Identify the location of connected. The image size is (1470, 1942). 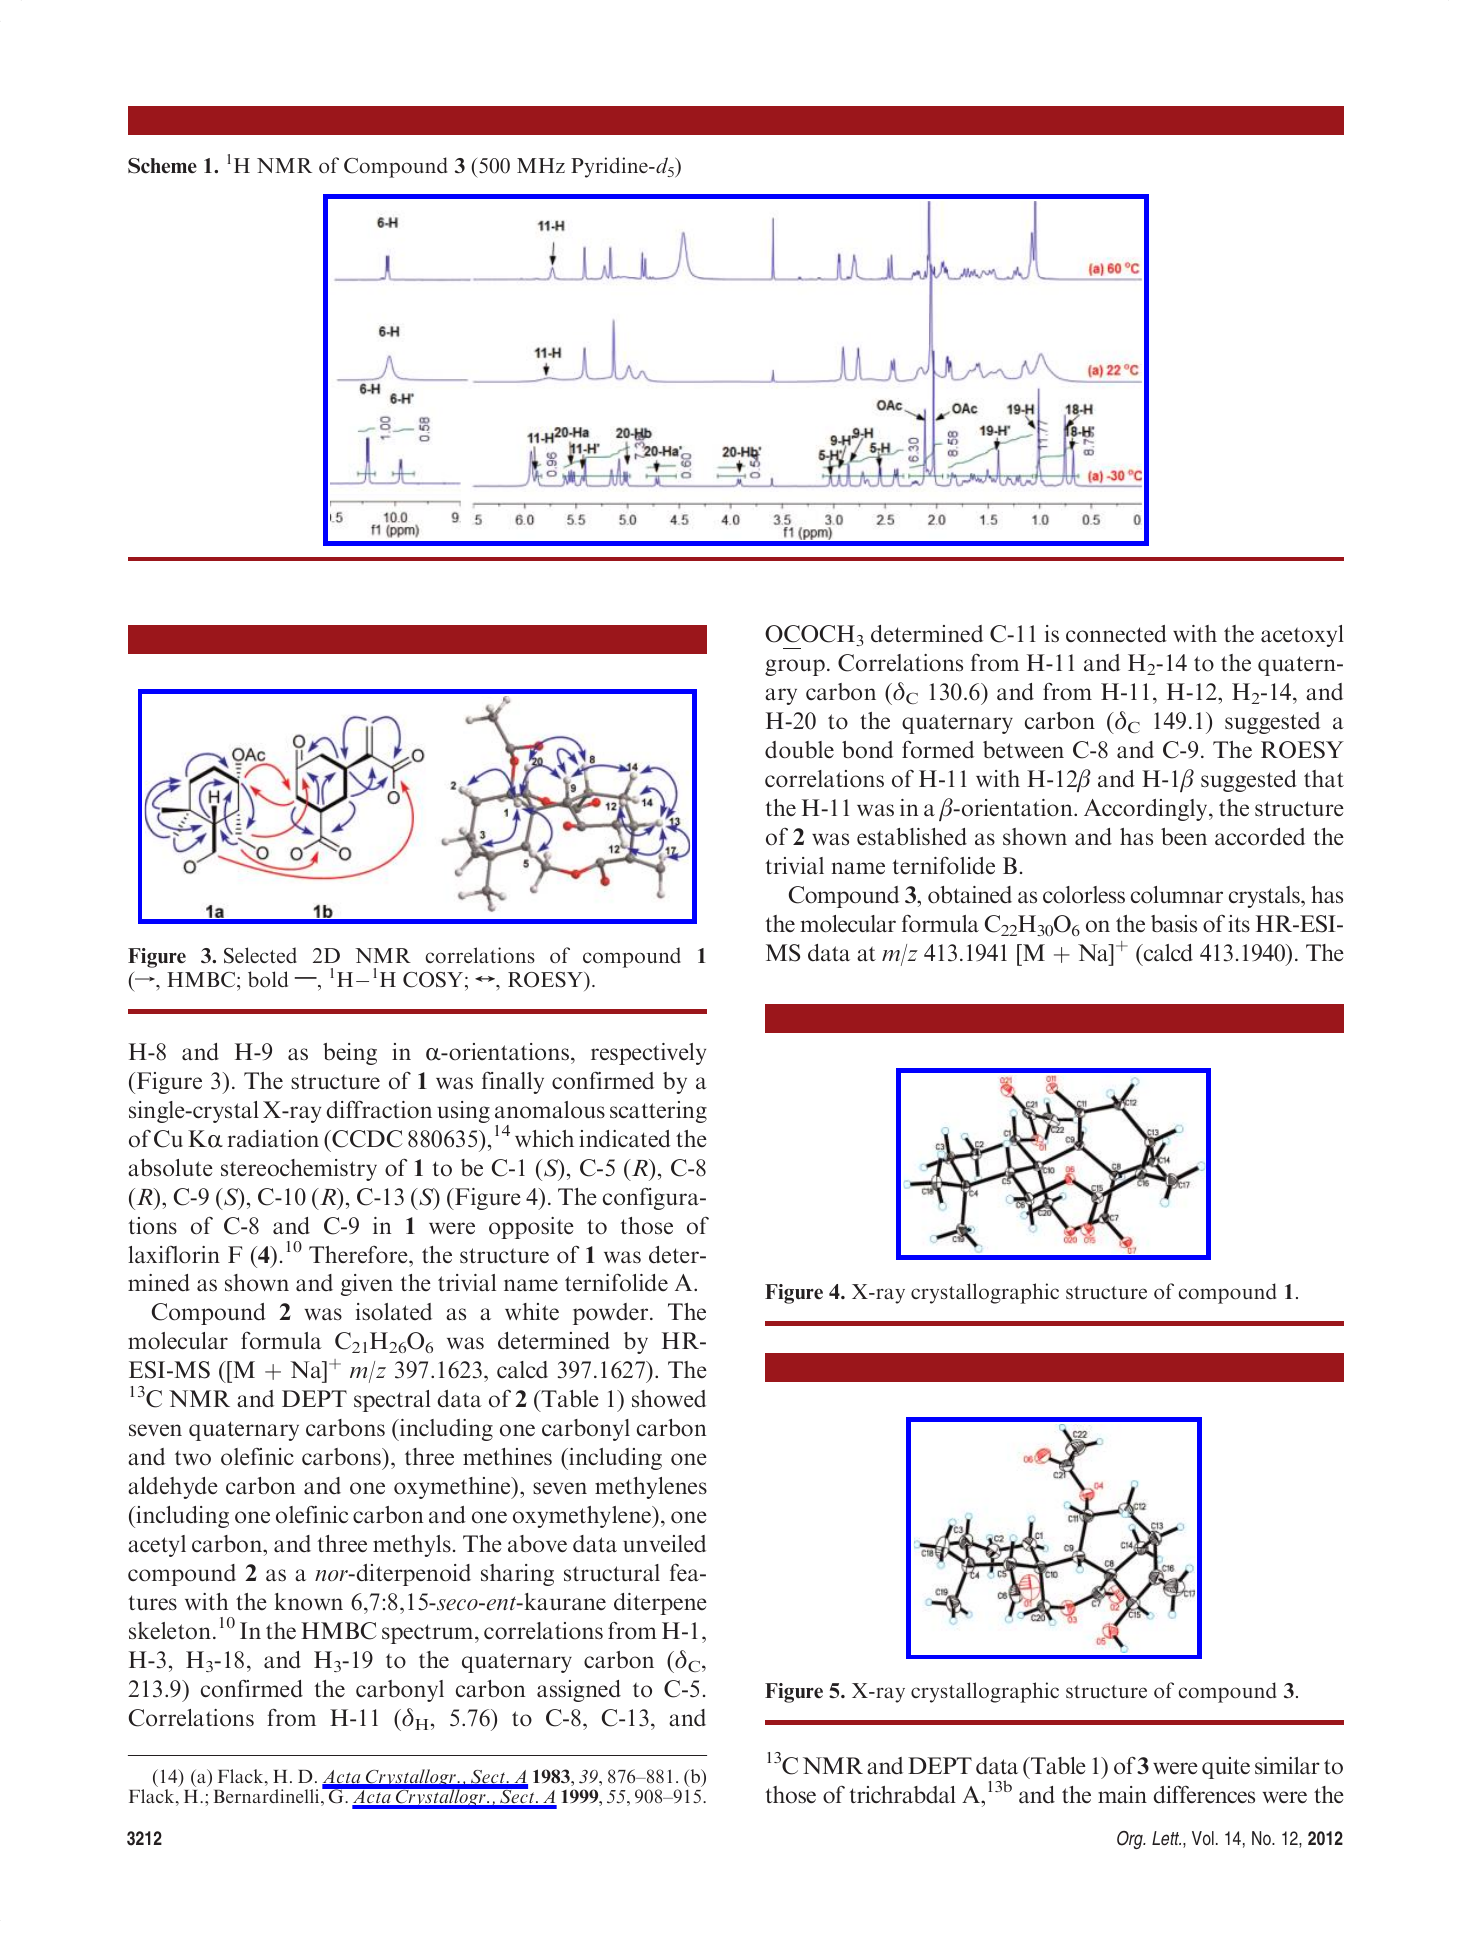
(1116, 634).
